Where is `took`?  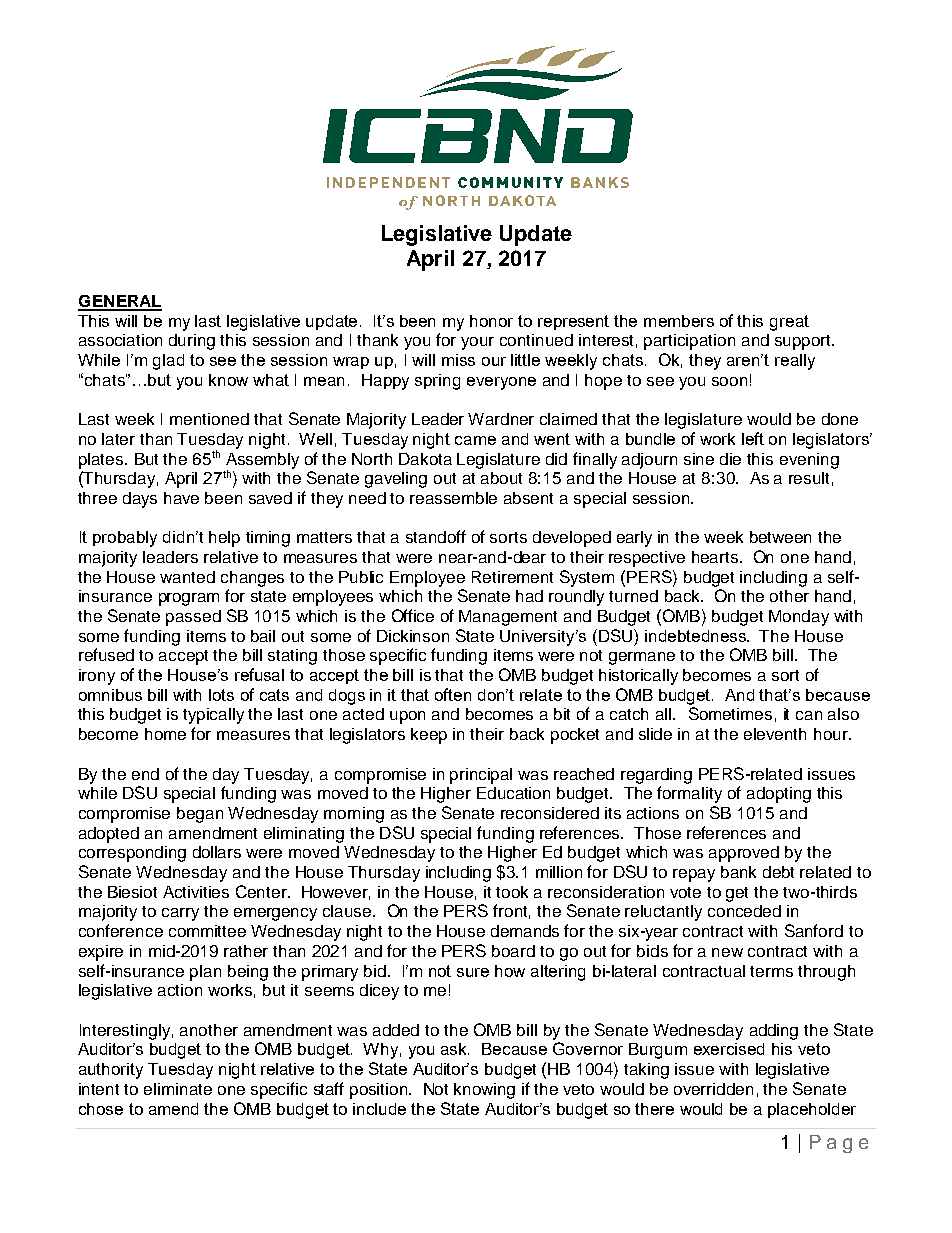 took is located at coordinates (512, 892).
